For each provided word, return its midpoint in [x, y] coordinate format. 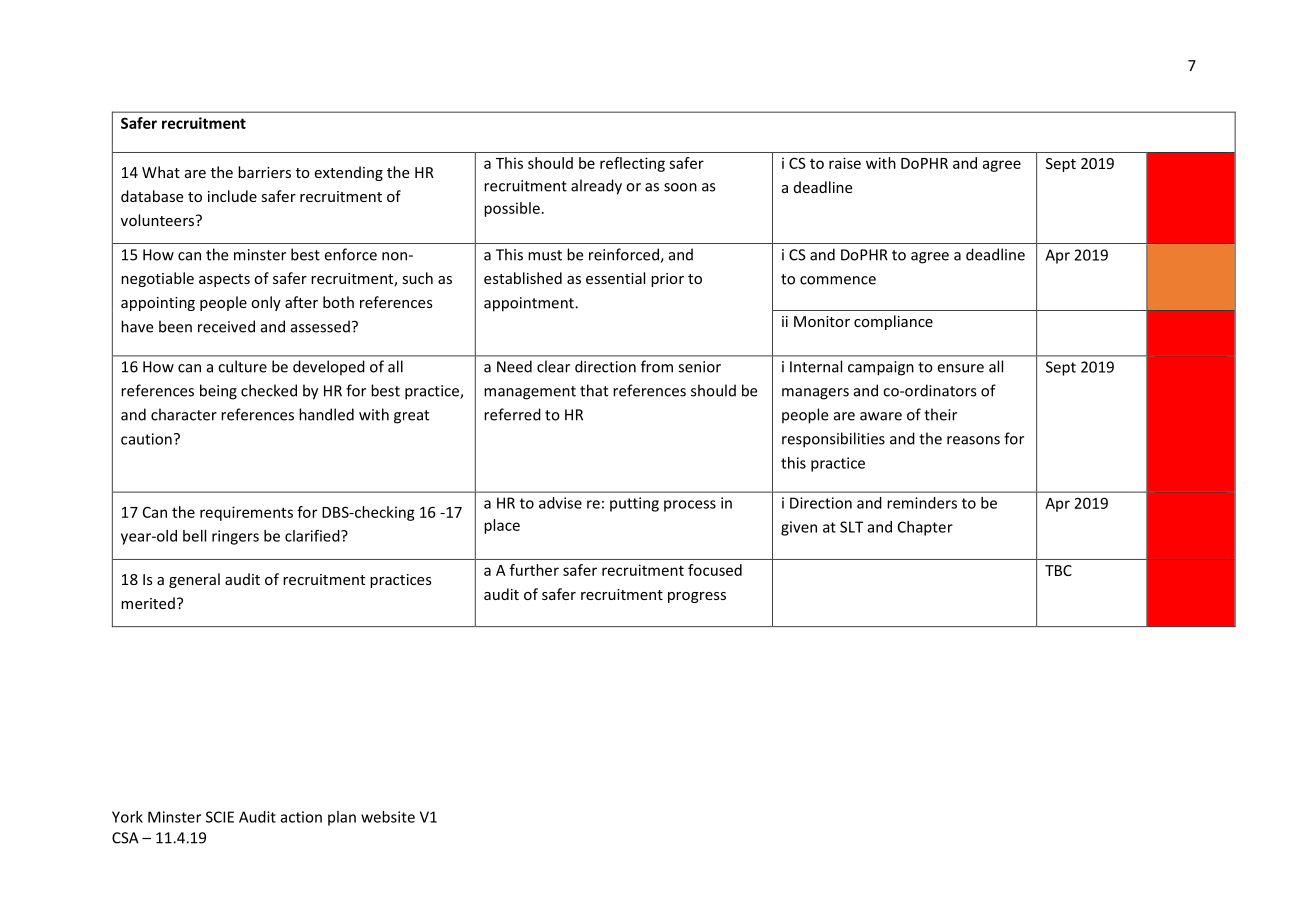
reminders [922, 503]
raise [845, 163]
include [232, 196]
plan [342, 818]
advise [560, 503]
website [388, 817]
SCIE [220, 817]
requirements [246, 513]
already [596, 187]
